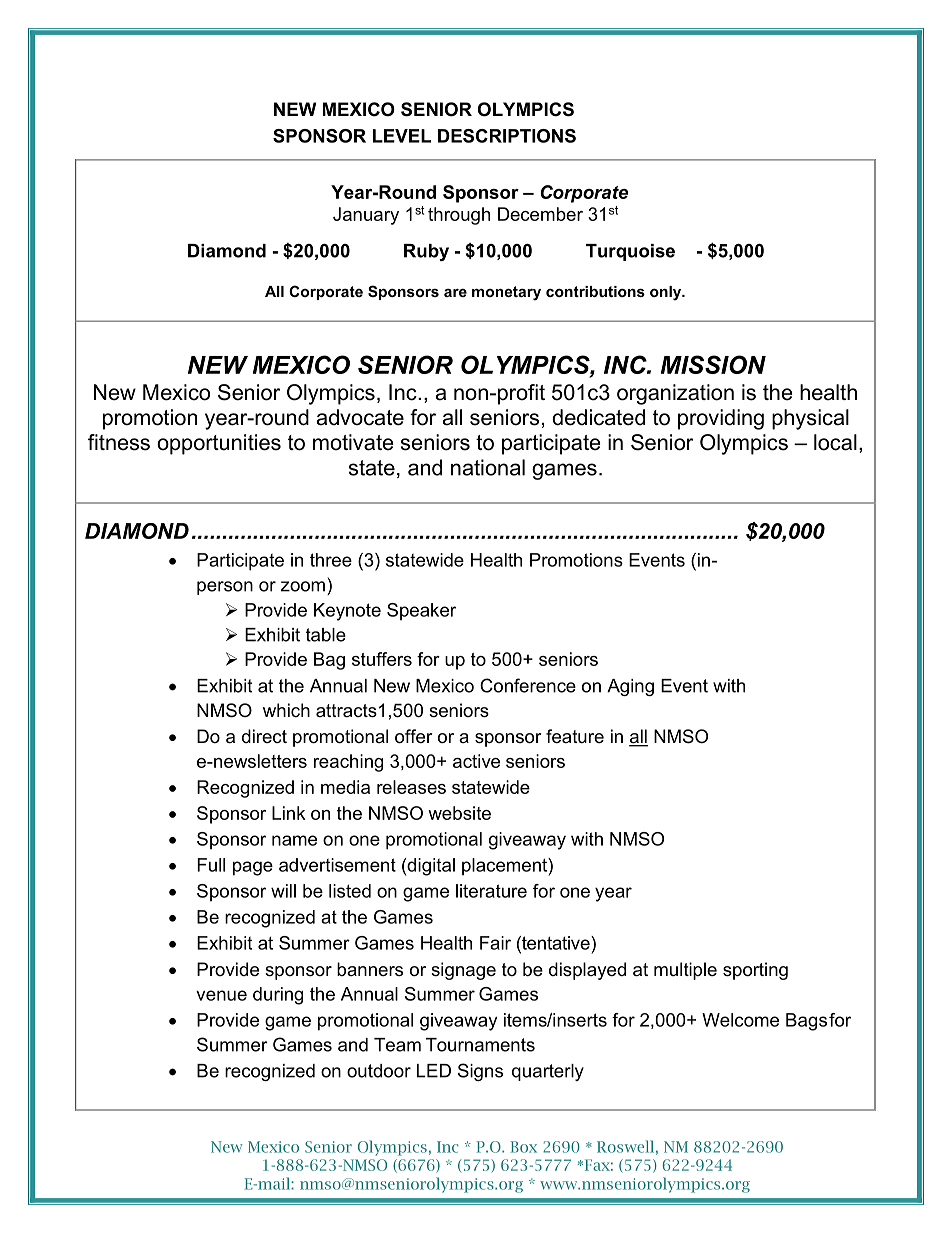 This screenshot has width=952, height=1233. What do you see at coordinates (221, 995) in the screenshot?
I see `venue` at bounding box center [221, 995].
